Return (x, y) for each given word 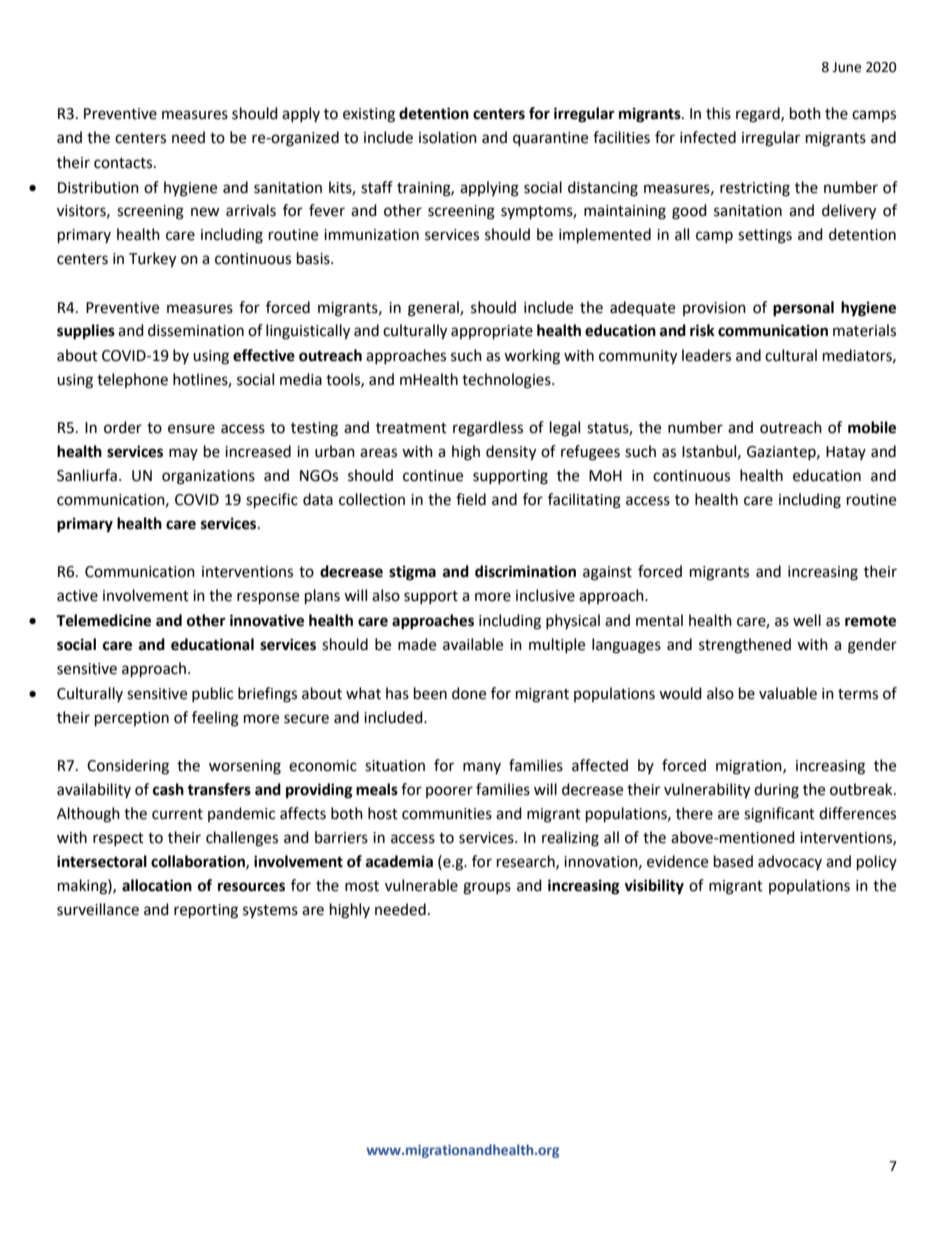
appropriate (492, 332)
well (807, 620)
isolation (448, 137)
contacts (124, 163)
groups (487, 888)
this (718, 113)
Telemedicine (103, 620)
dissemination (196, 330)
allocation (157, 885)
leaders (706, 355)
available (473, 644)
